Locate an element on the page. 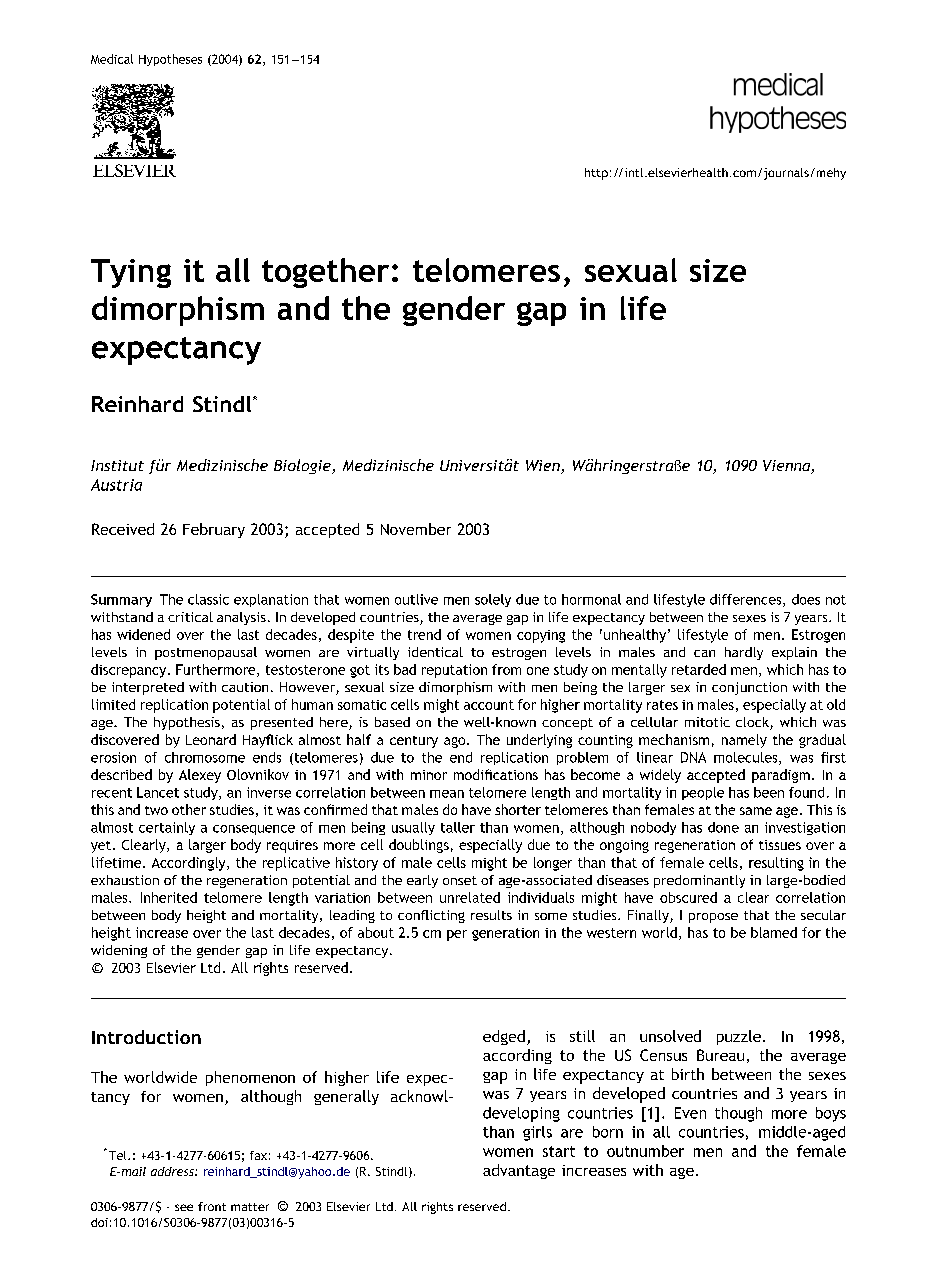 This document has width=952, height=1271. critical is located at coordinates (190, 617).
